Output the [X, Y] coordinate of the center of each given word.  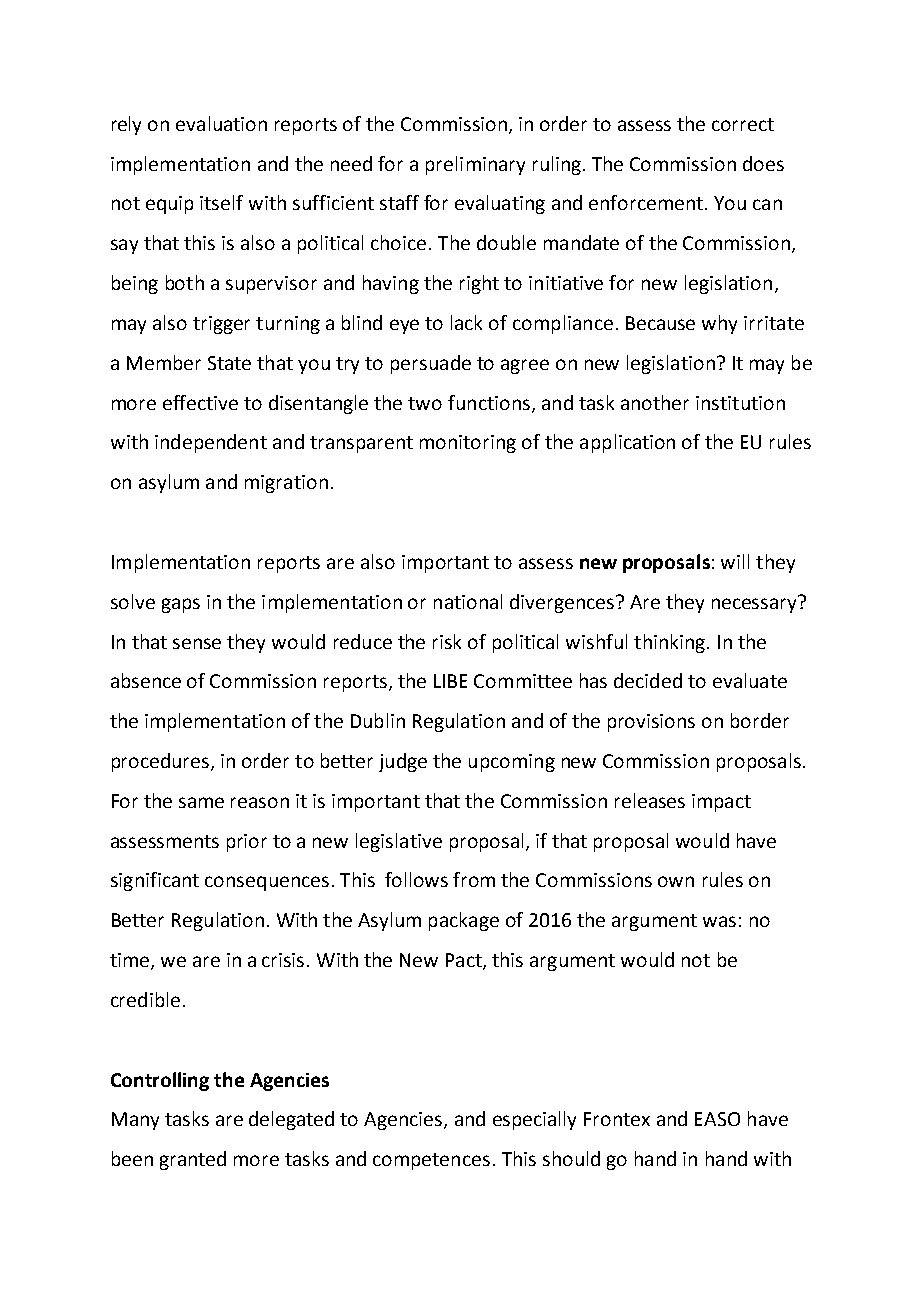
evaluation [221, 123]
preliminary [475, 165]
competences [431, 1161]
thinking [671, 643]
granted [193, 1160]
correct [743, 124]
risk [447, 641]
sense [197, 643]
